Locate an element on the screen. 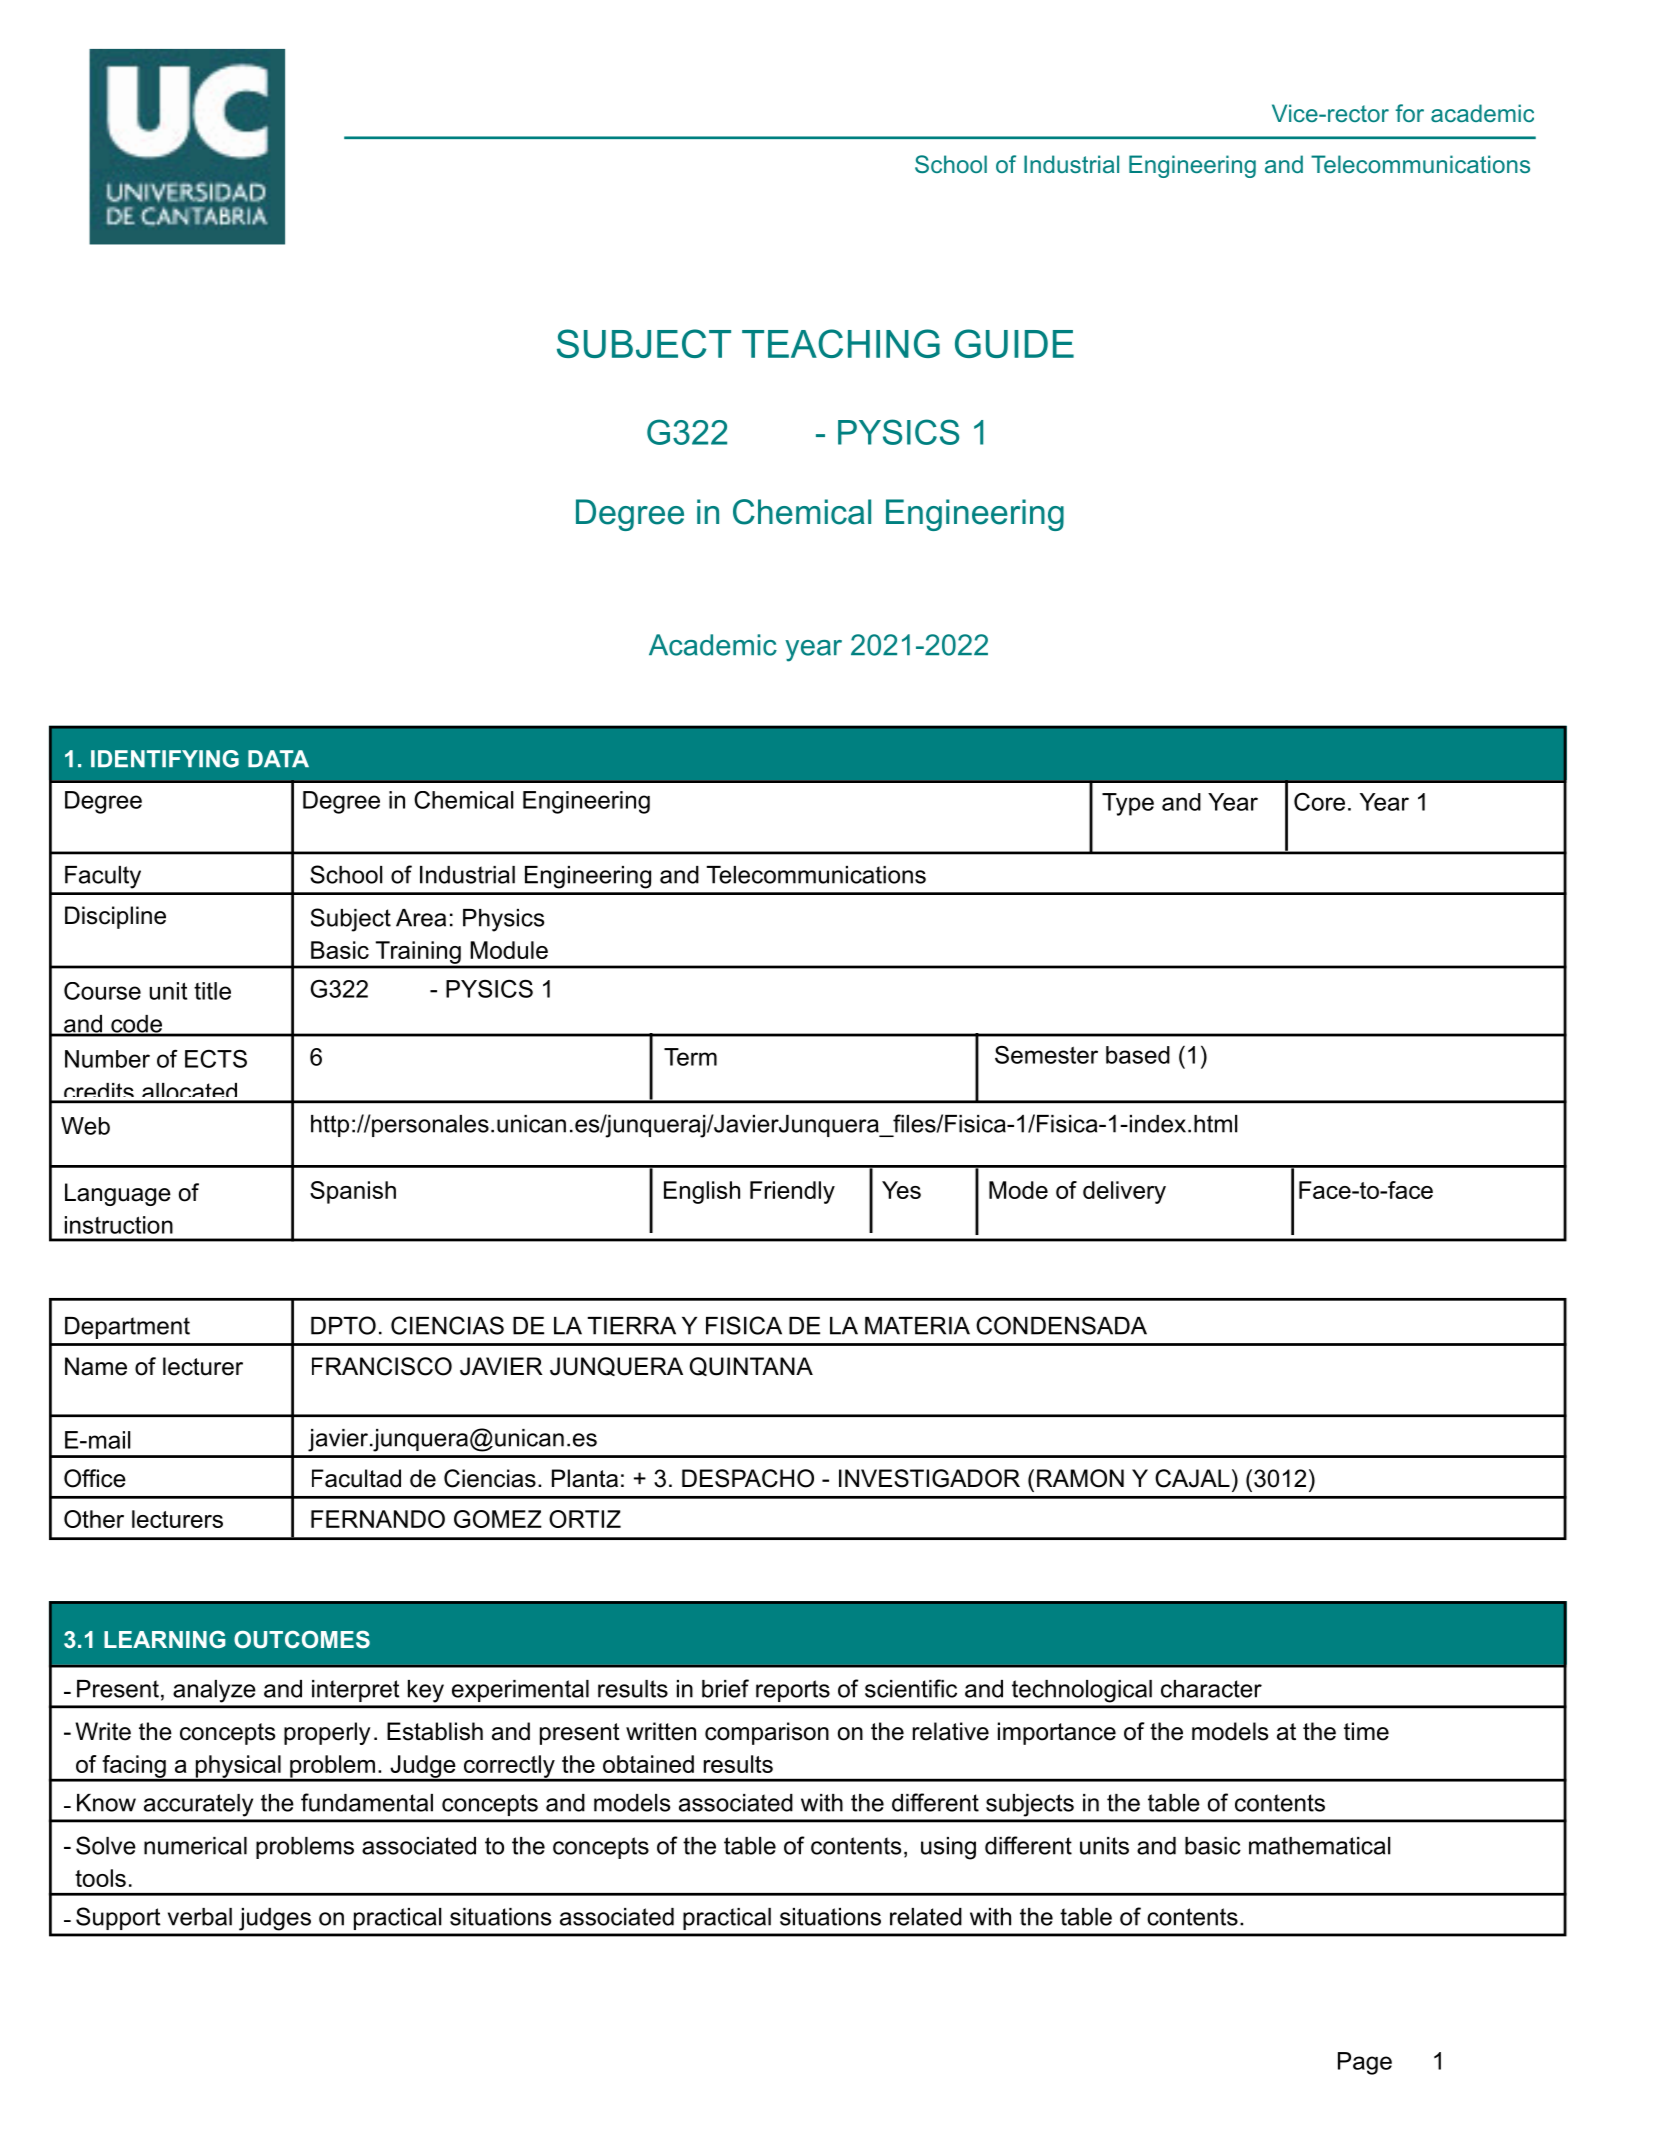  Type is located at coordinates (1128, 804).
